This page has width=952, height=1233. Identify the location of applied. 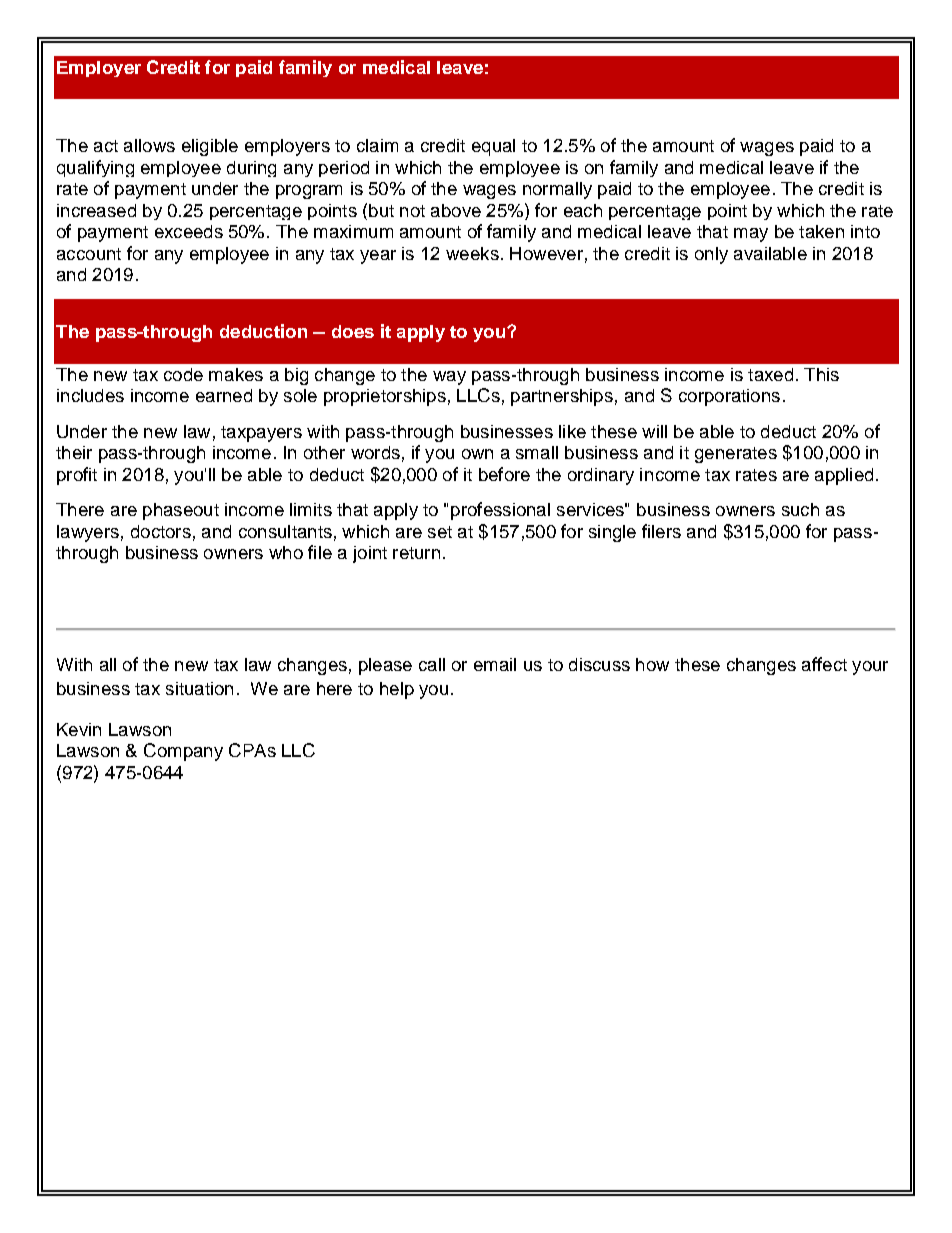
(844, 476).
